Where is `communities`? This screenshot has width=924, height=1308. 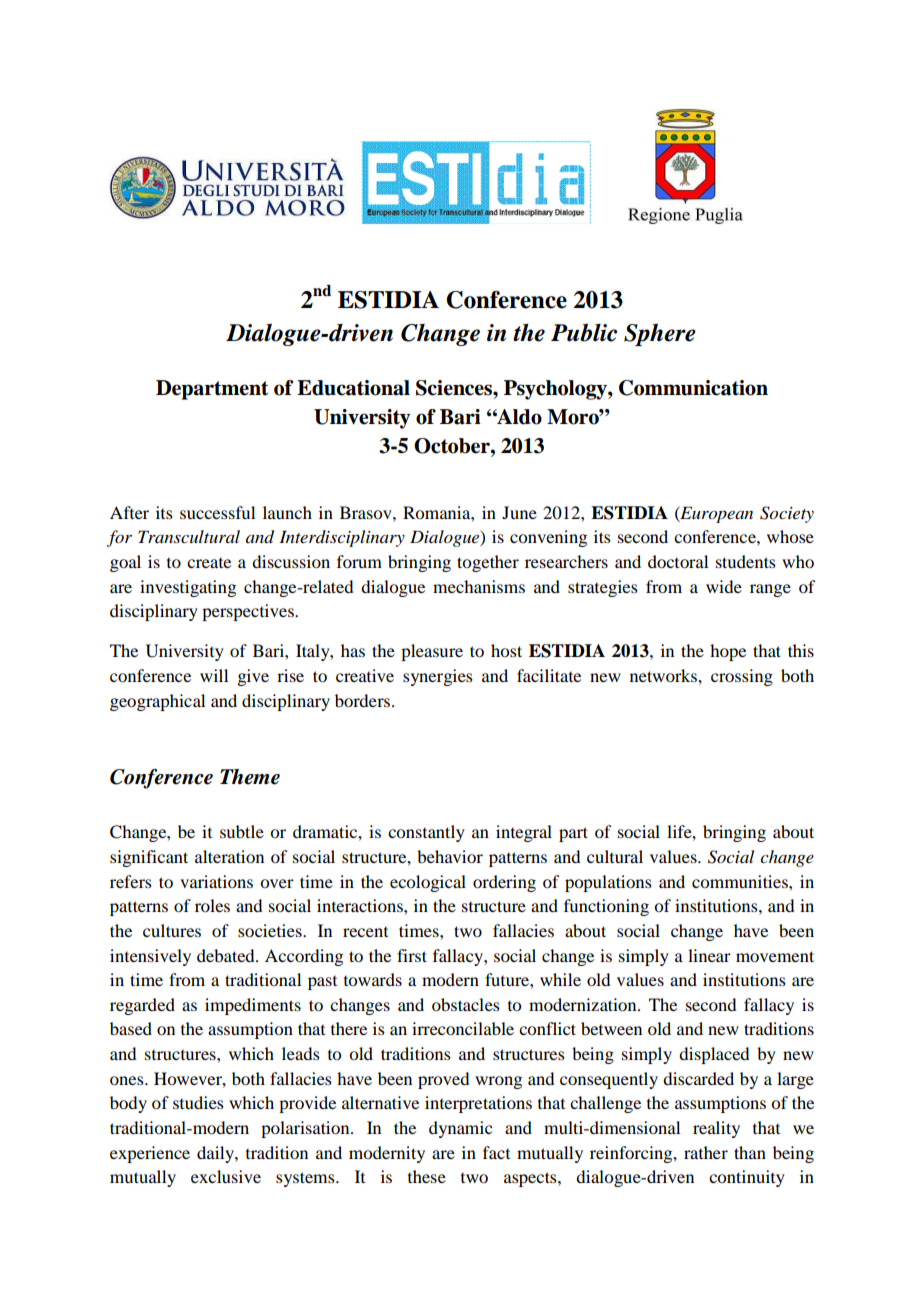 communities is located at coordinates (741, 881).
